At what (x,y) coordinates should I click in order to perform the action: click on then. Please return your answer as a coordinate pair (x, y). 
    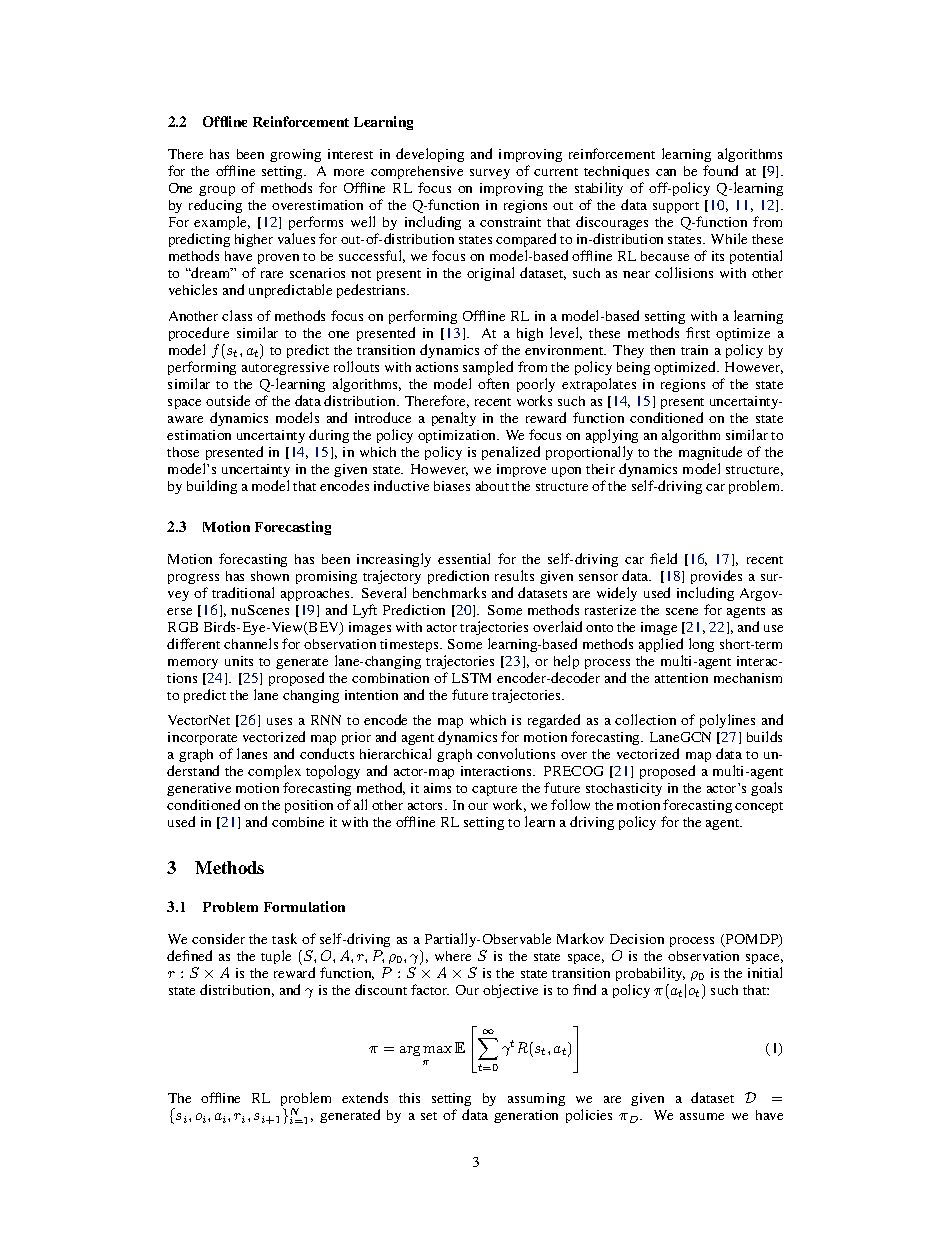
    Looking at the image, I should click on (662, 350).
